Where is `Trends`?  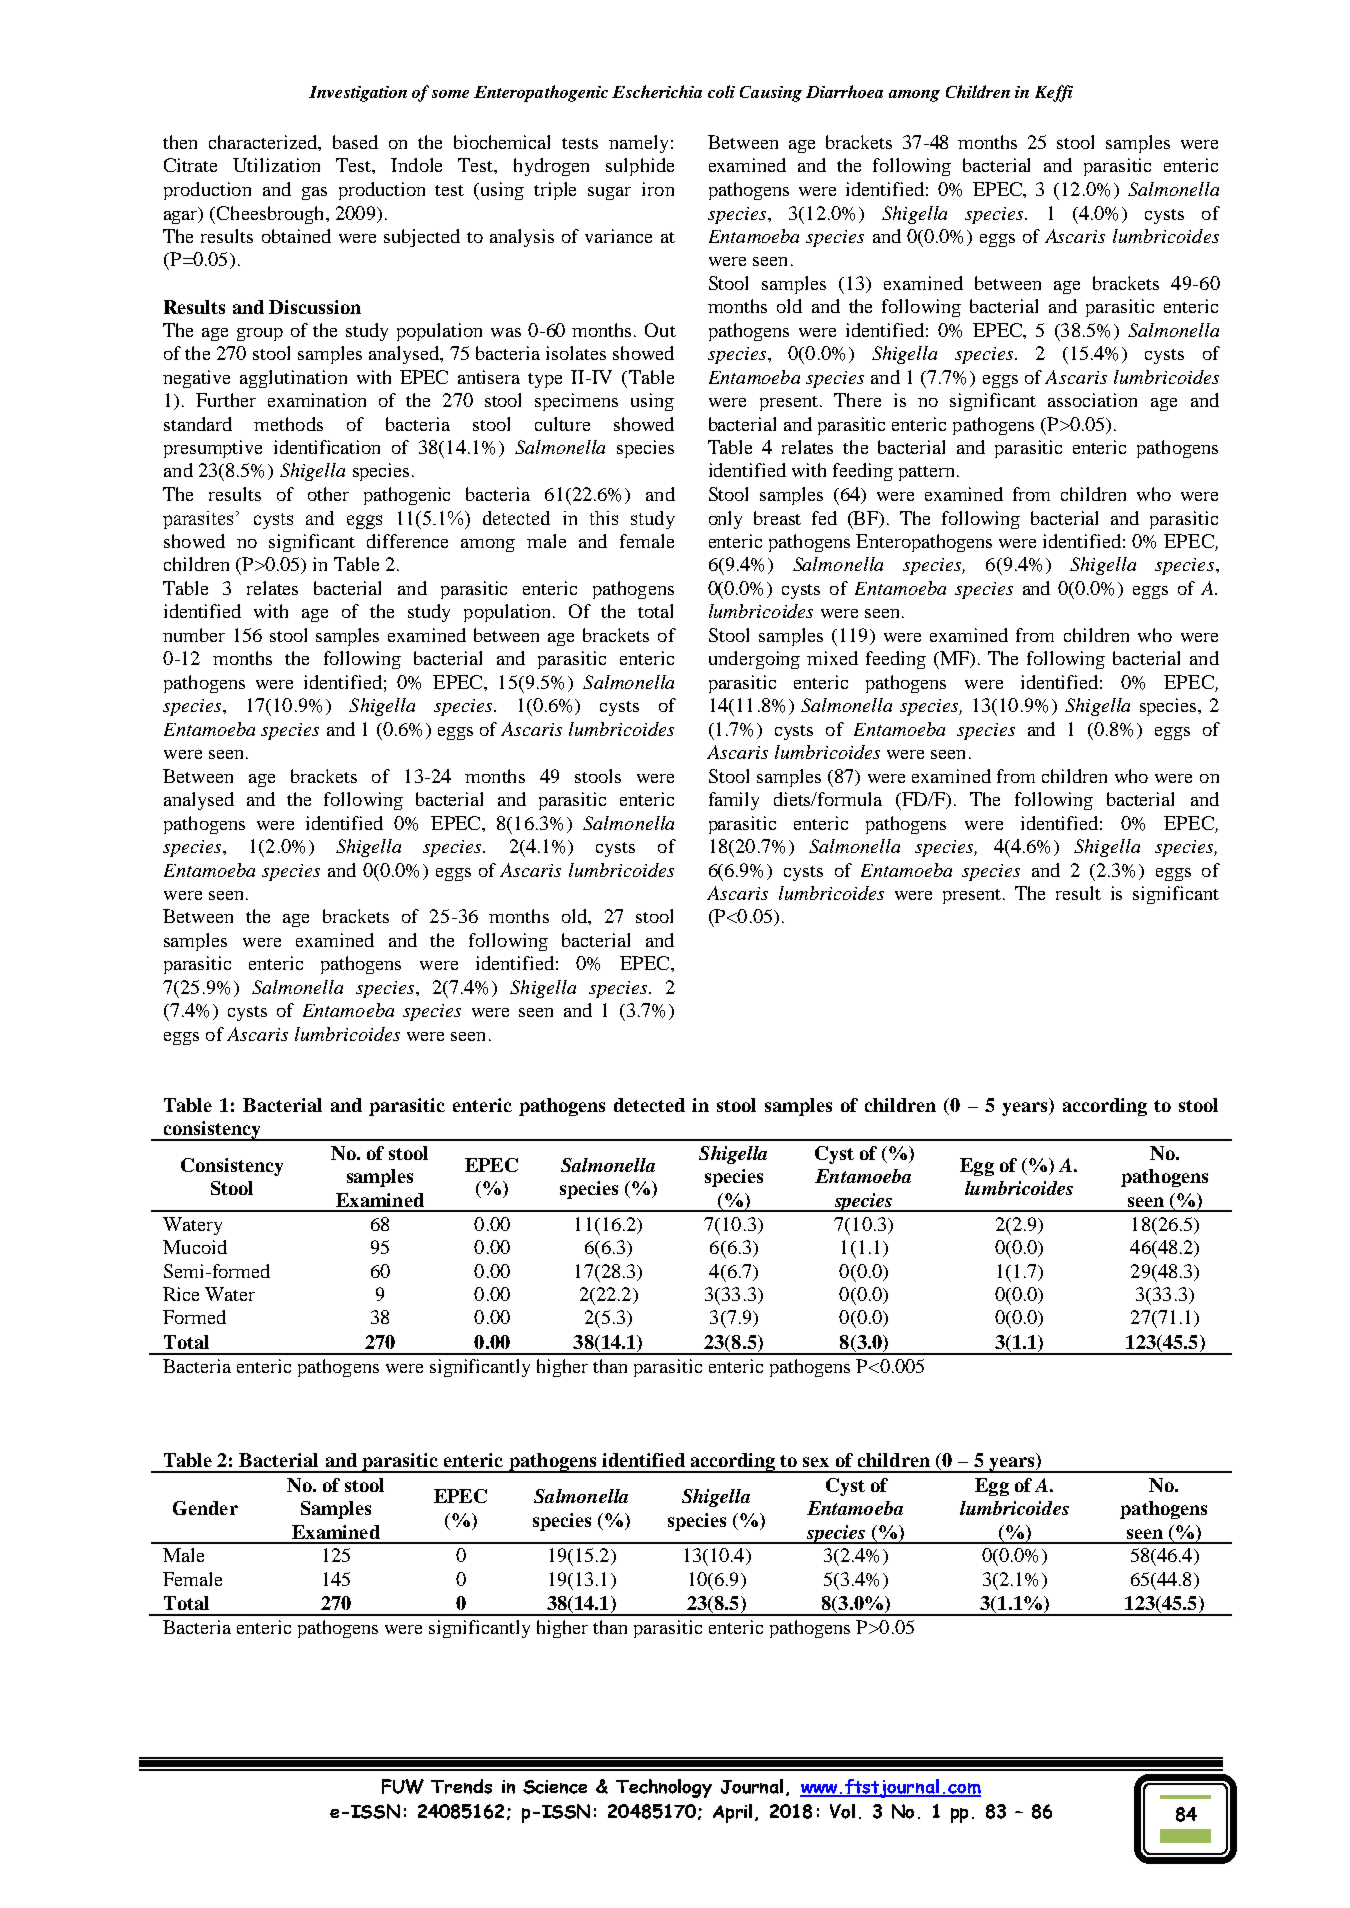
Trends is located at coordinates (461, 1786).
